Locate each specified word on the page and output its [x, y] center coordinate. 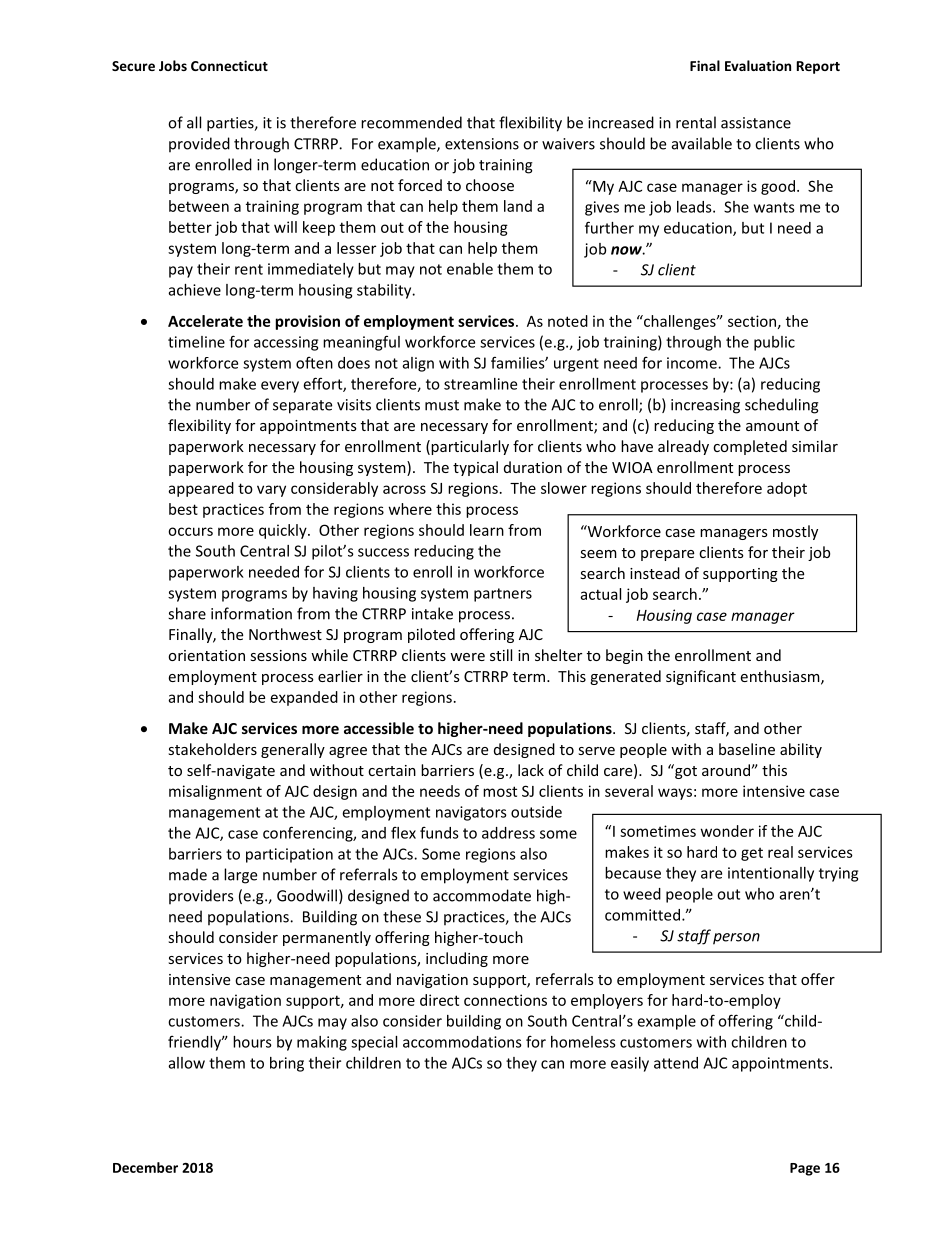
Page [805, 1169]
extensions [482, 144]
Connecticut [229, 65]
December [145, 1167]
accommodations [462, 1042]
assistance [756, 123]
